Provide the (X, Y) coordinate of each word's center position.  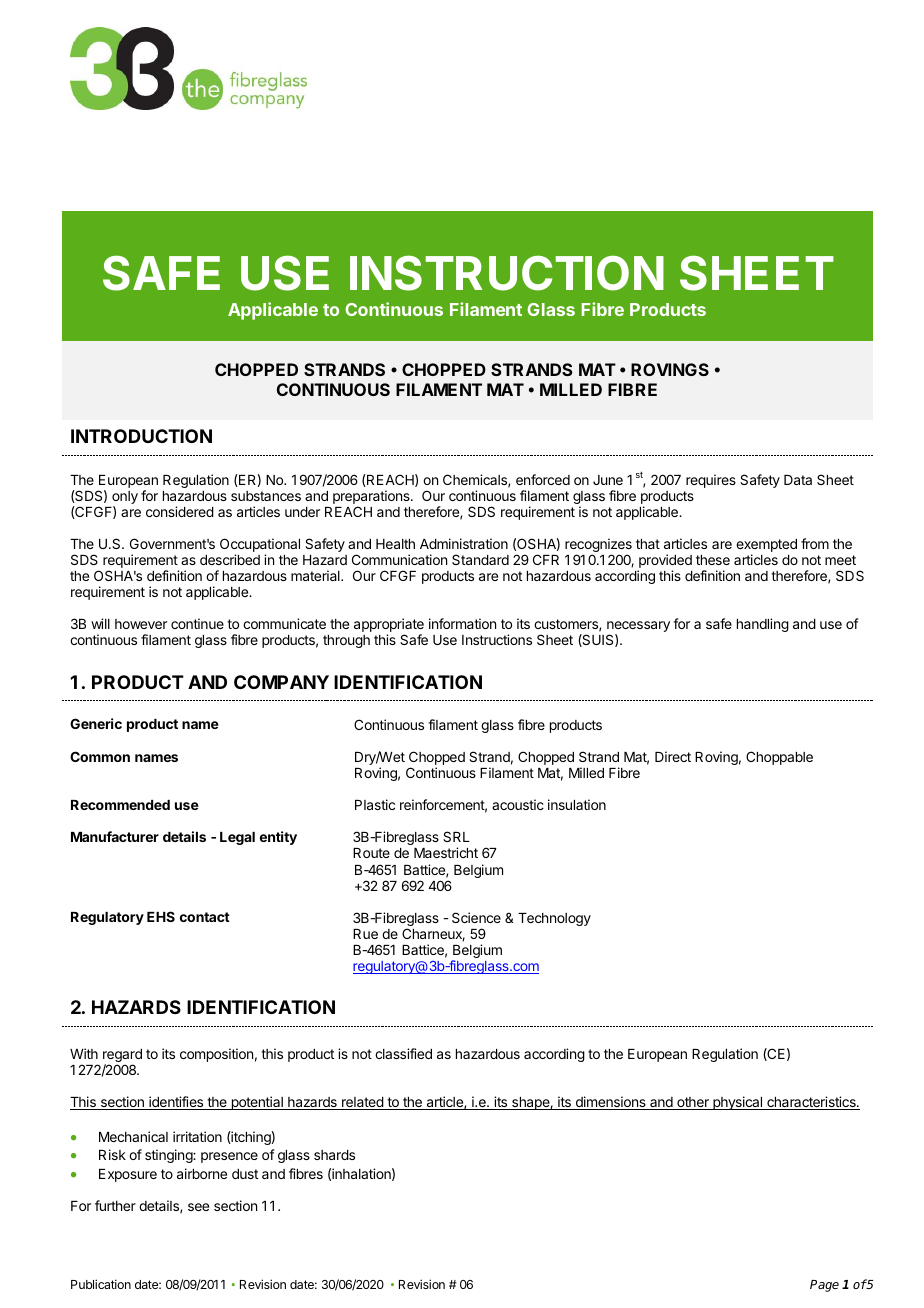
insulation (577, 804)
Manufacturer (115, 836)
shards (334, 1155)
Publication (101, 1284)
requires (711, 481)
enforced (543, 479)
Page (824, 1286)
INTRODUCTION (141, 436)
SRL (456, 836)
